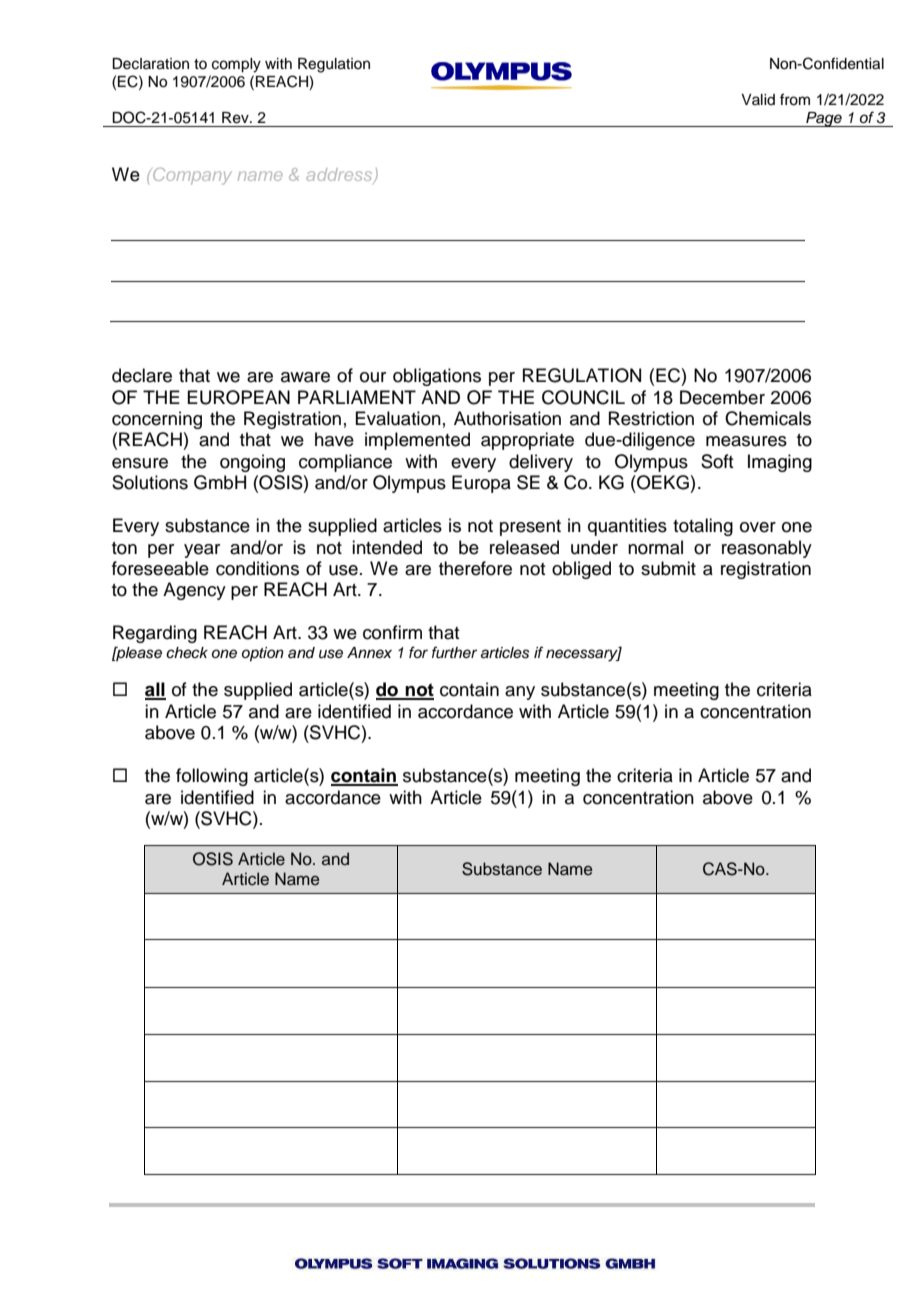  I want to click on following, so click(212, 777).
